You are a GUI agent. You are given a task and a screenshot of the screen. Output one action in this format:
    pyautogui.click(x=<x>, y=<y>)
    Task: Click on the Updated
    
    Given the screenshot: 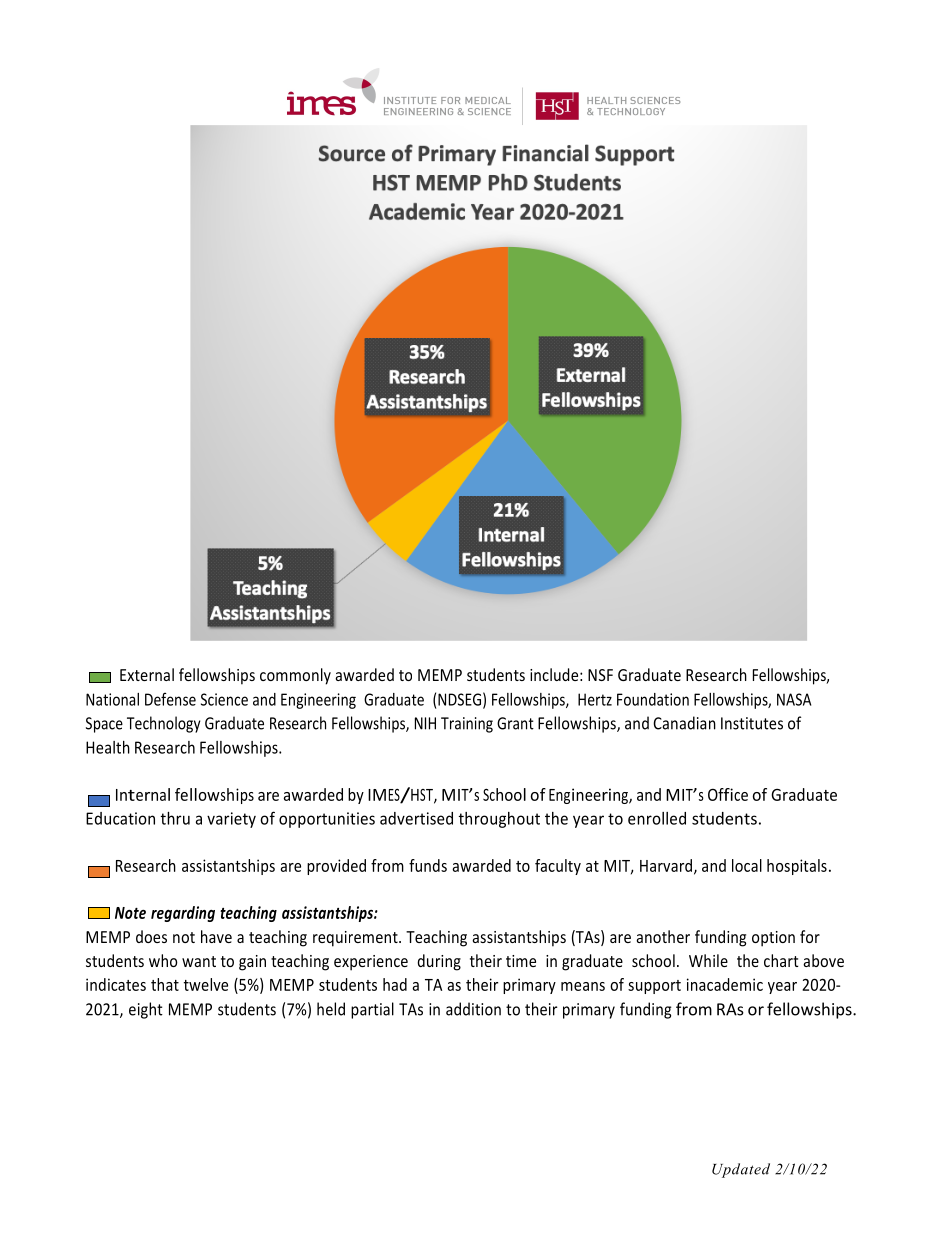 What is the action you would take?
    pyautogui.click(x=741, y=1170)
